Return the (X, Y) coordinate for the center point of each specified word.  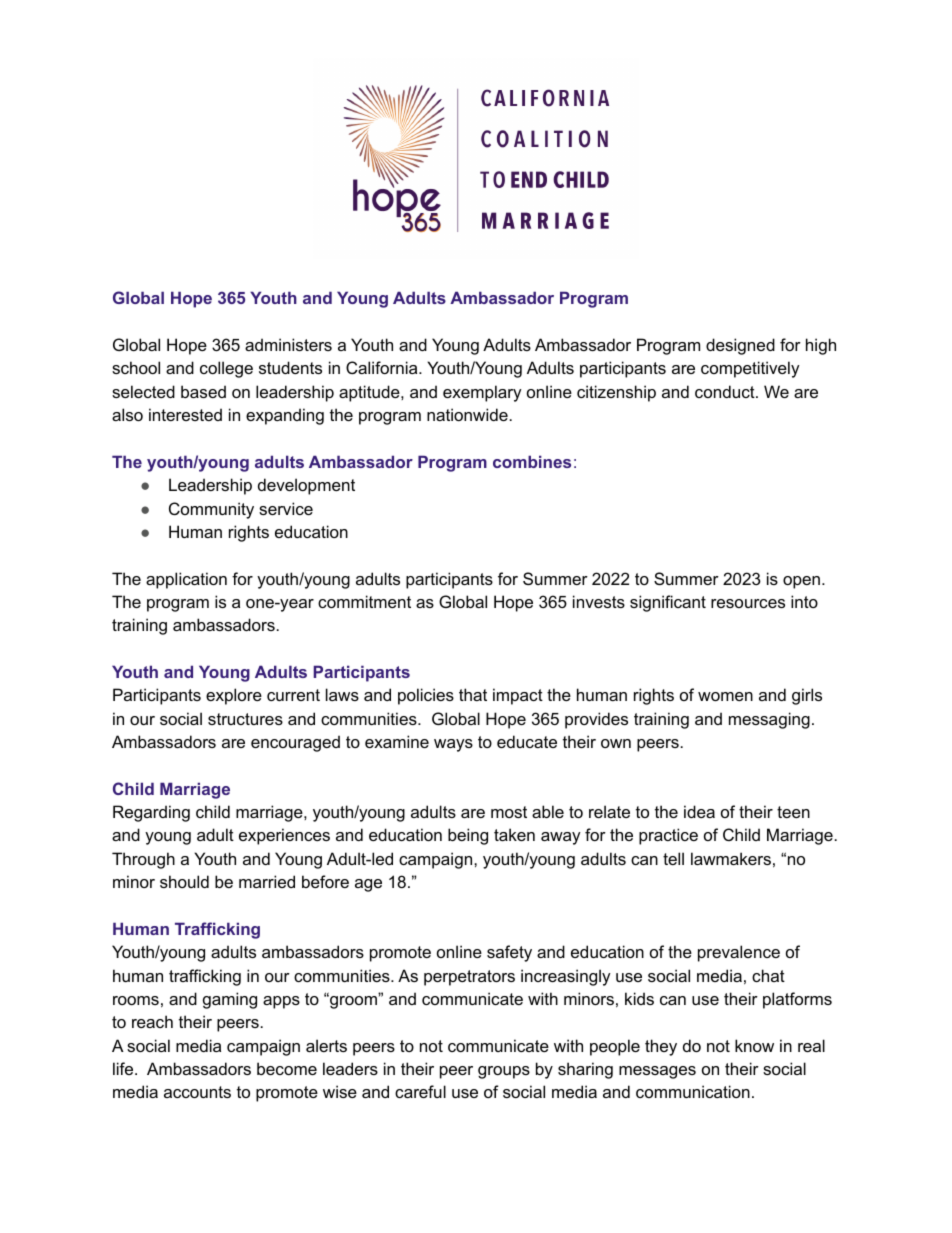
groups (504, 1072)
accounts (197, 1092)
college (226, 369)
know (754, 1045)
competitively (750, 369)
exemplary (482, 393)
